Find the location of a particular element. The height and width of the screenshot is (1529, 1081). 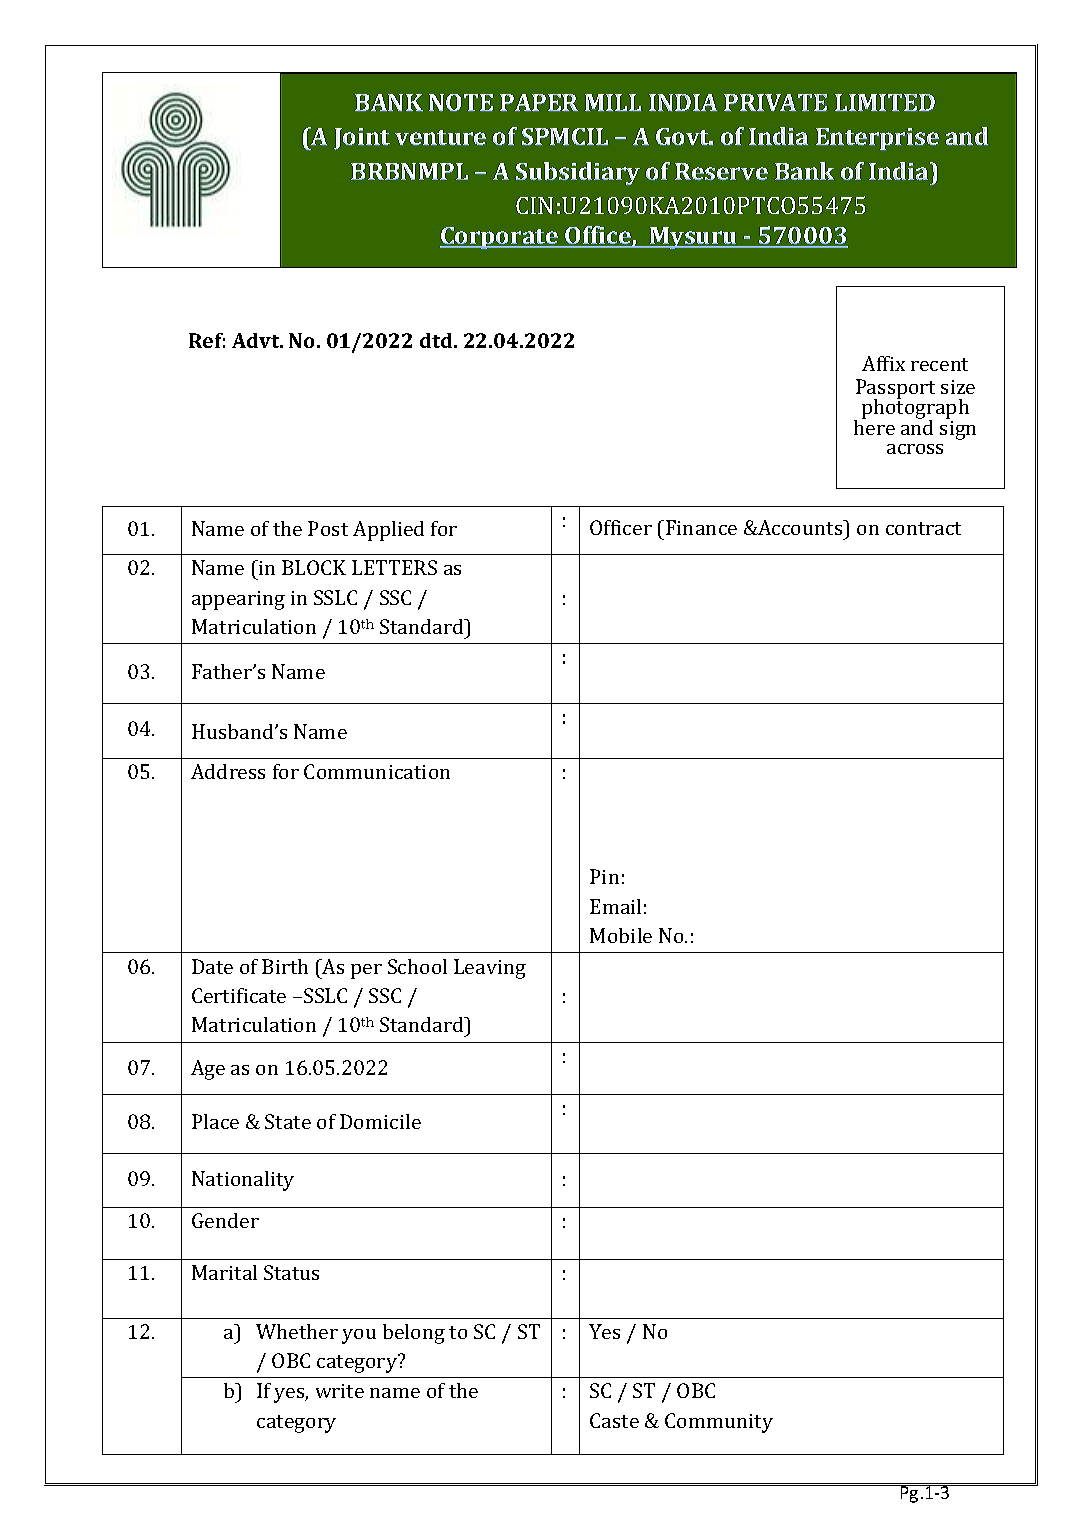

Joint is located at coordinates (362, 139).
